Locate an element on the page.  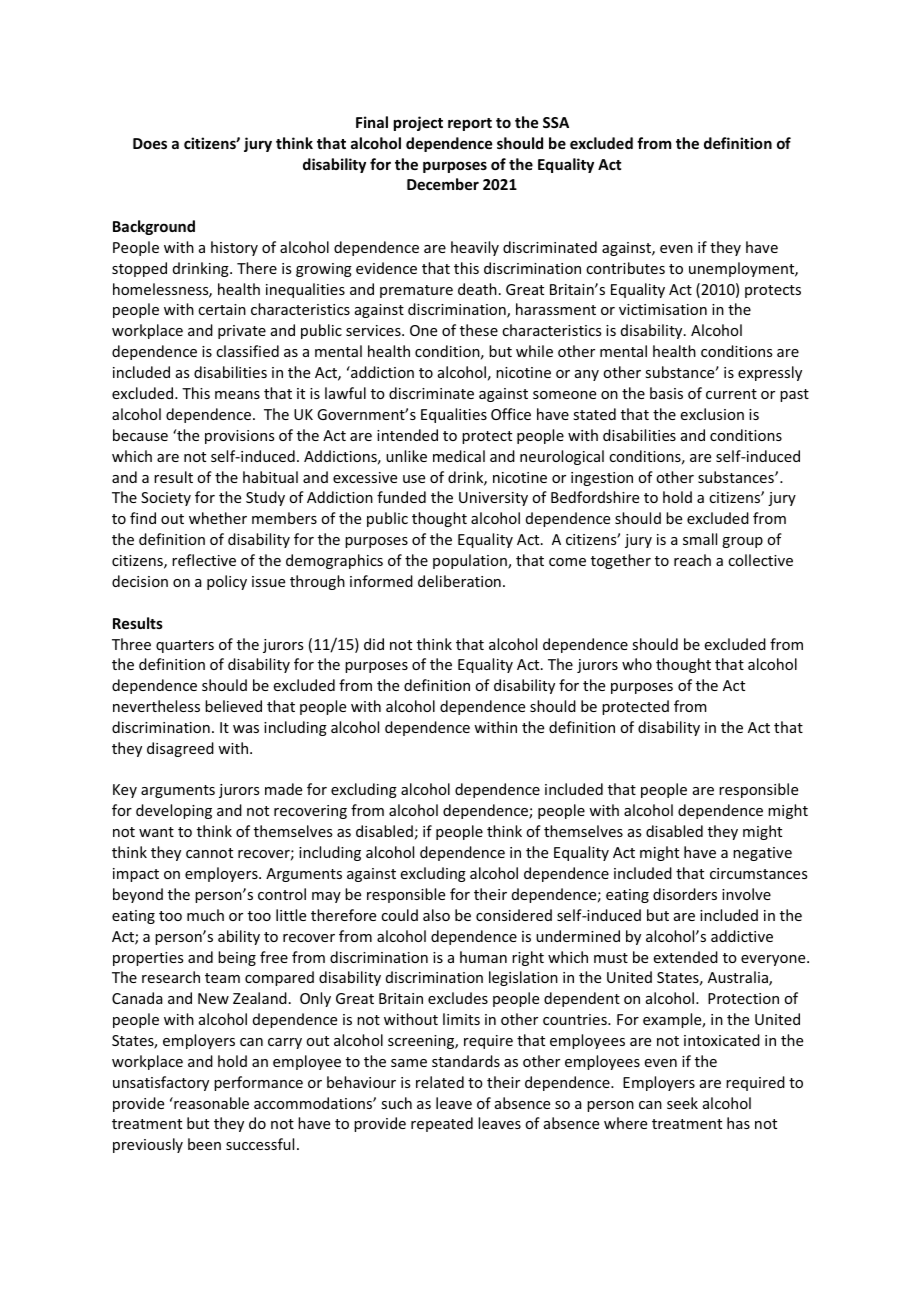
Does is located at coordinates (150, 143).
